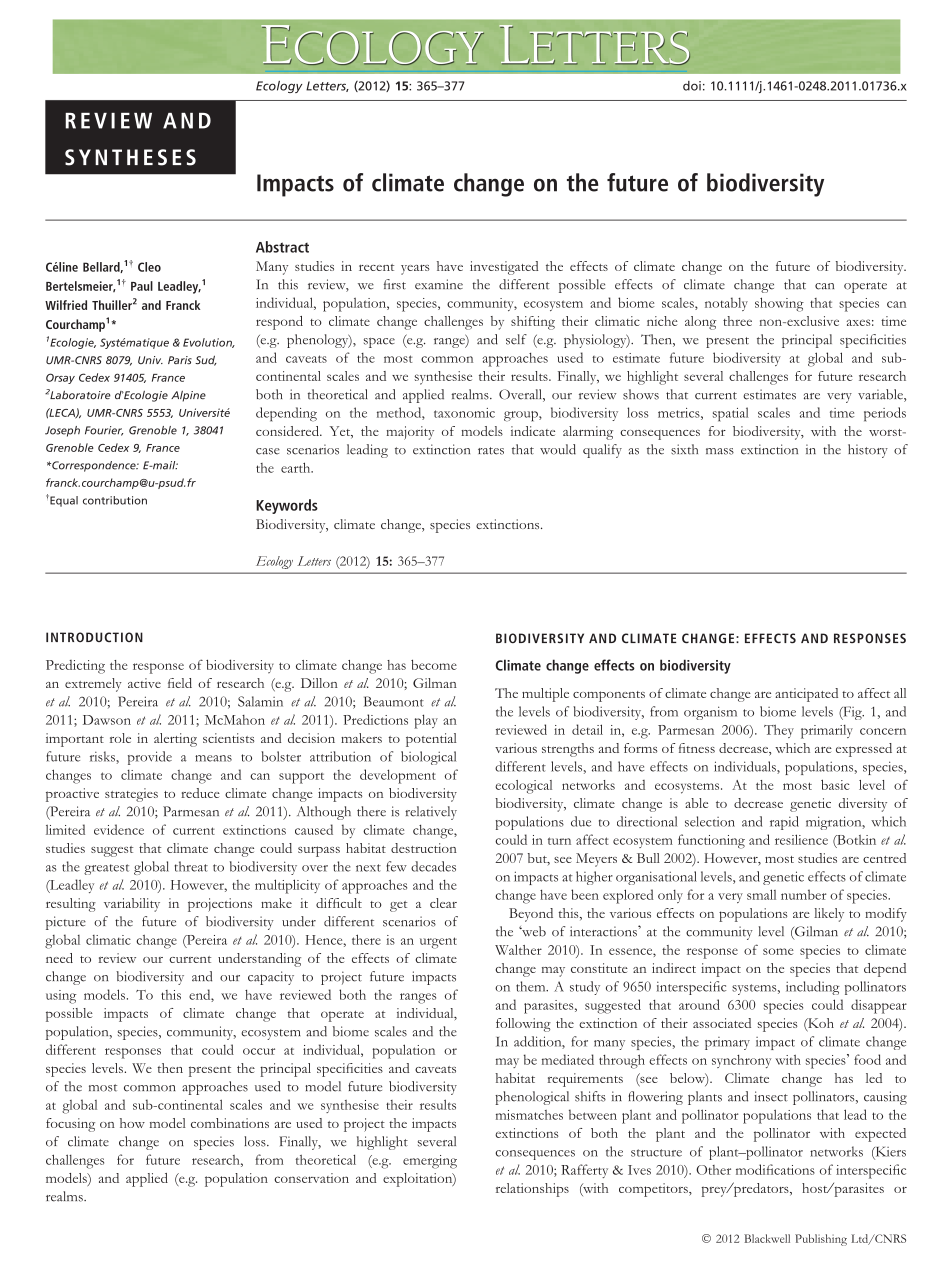  What do you see at coordinates (130, 157) in the screenshot?
I see `SYNTHESES` at bounding box center [130, 157].
